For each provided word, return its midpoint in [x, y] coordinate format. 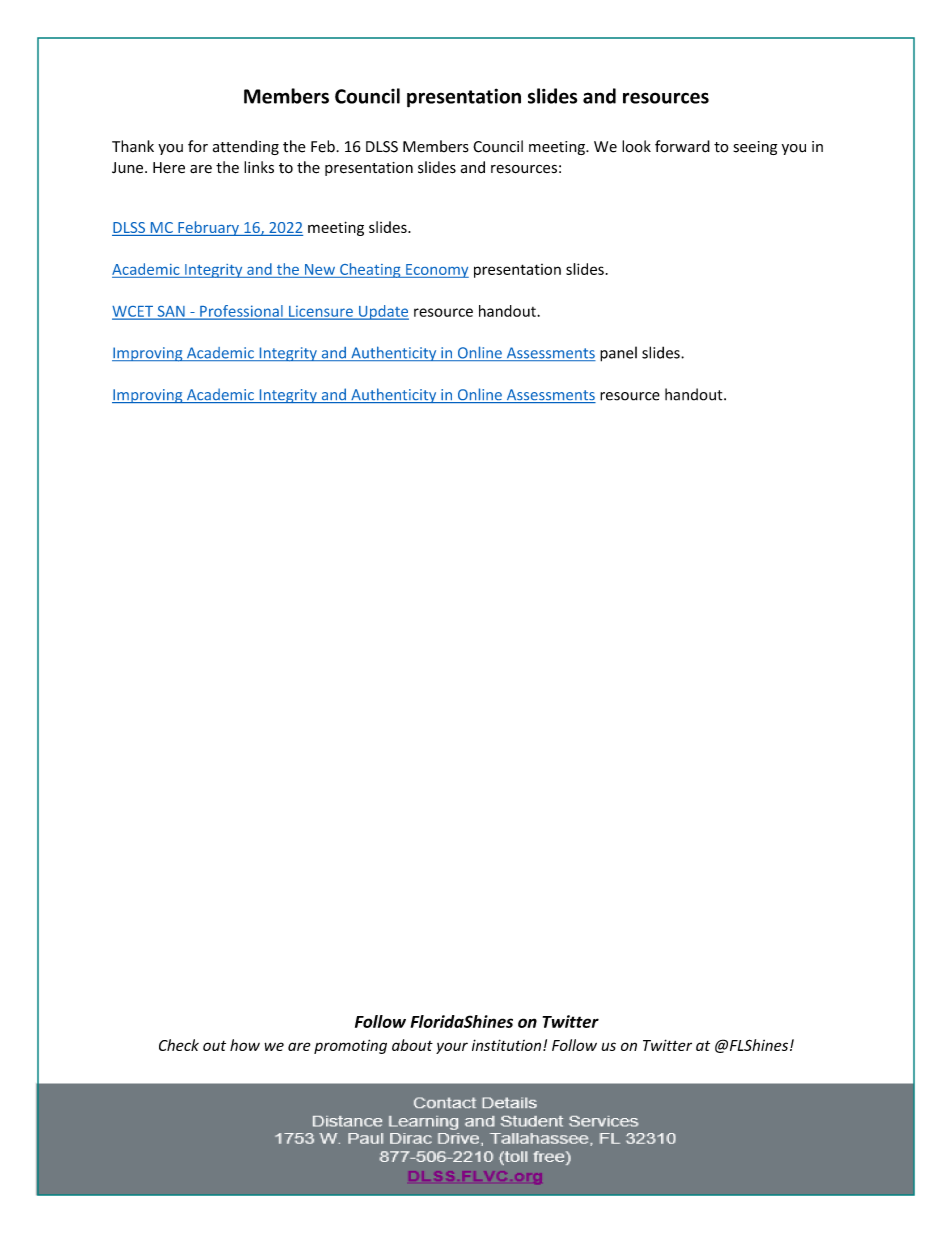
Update [383, 312]
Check [179, 1045]
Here [169, 168]
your [452, 1048]
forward [682, 146]
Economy [436, 271]
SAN [171, 312]
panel [618, 354]
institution [506, 1045]
